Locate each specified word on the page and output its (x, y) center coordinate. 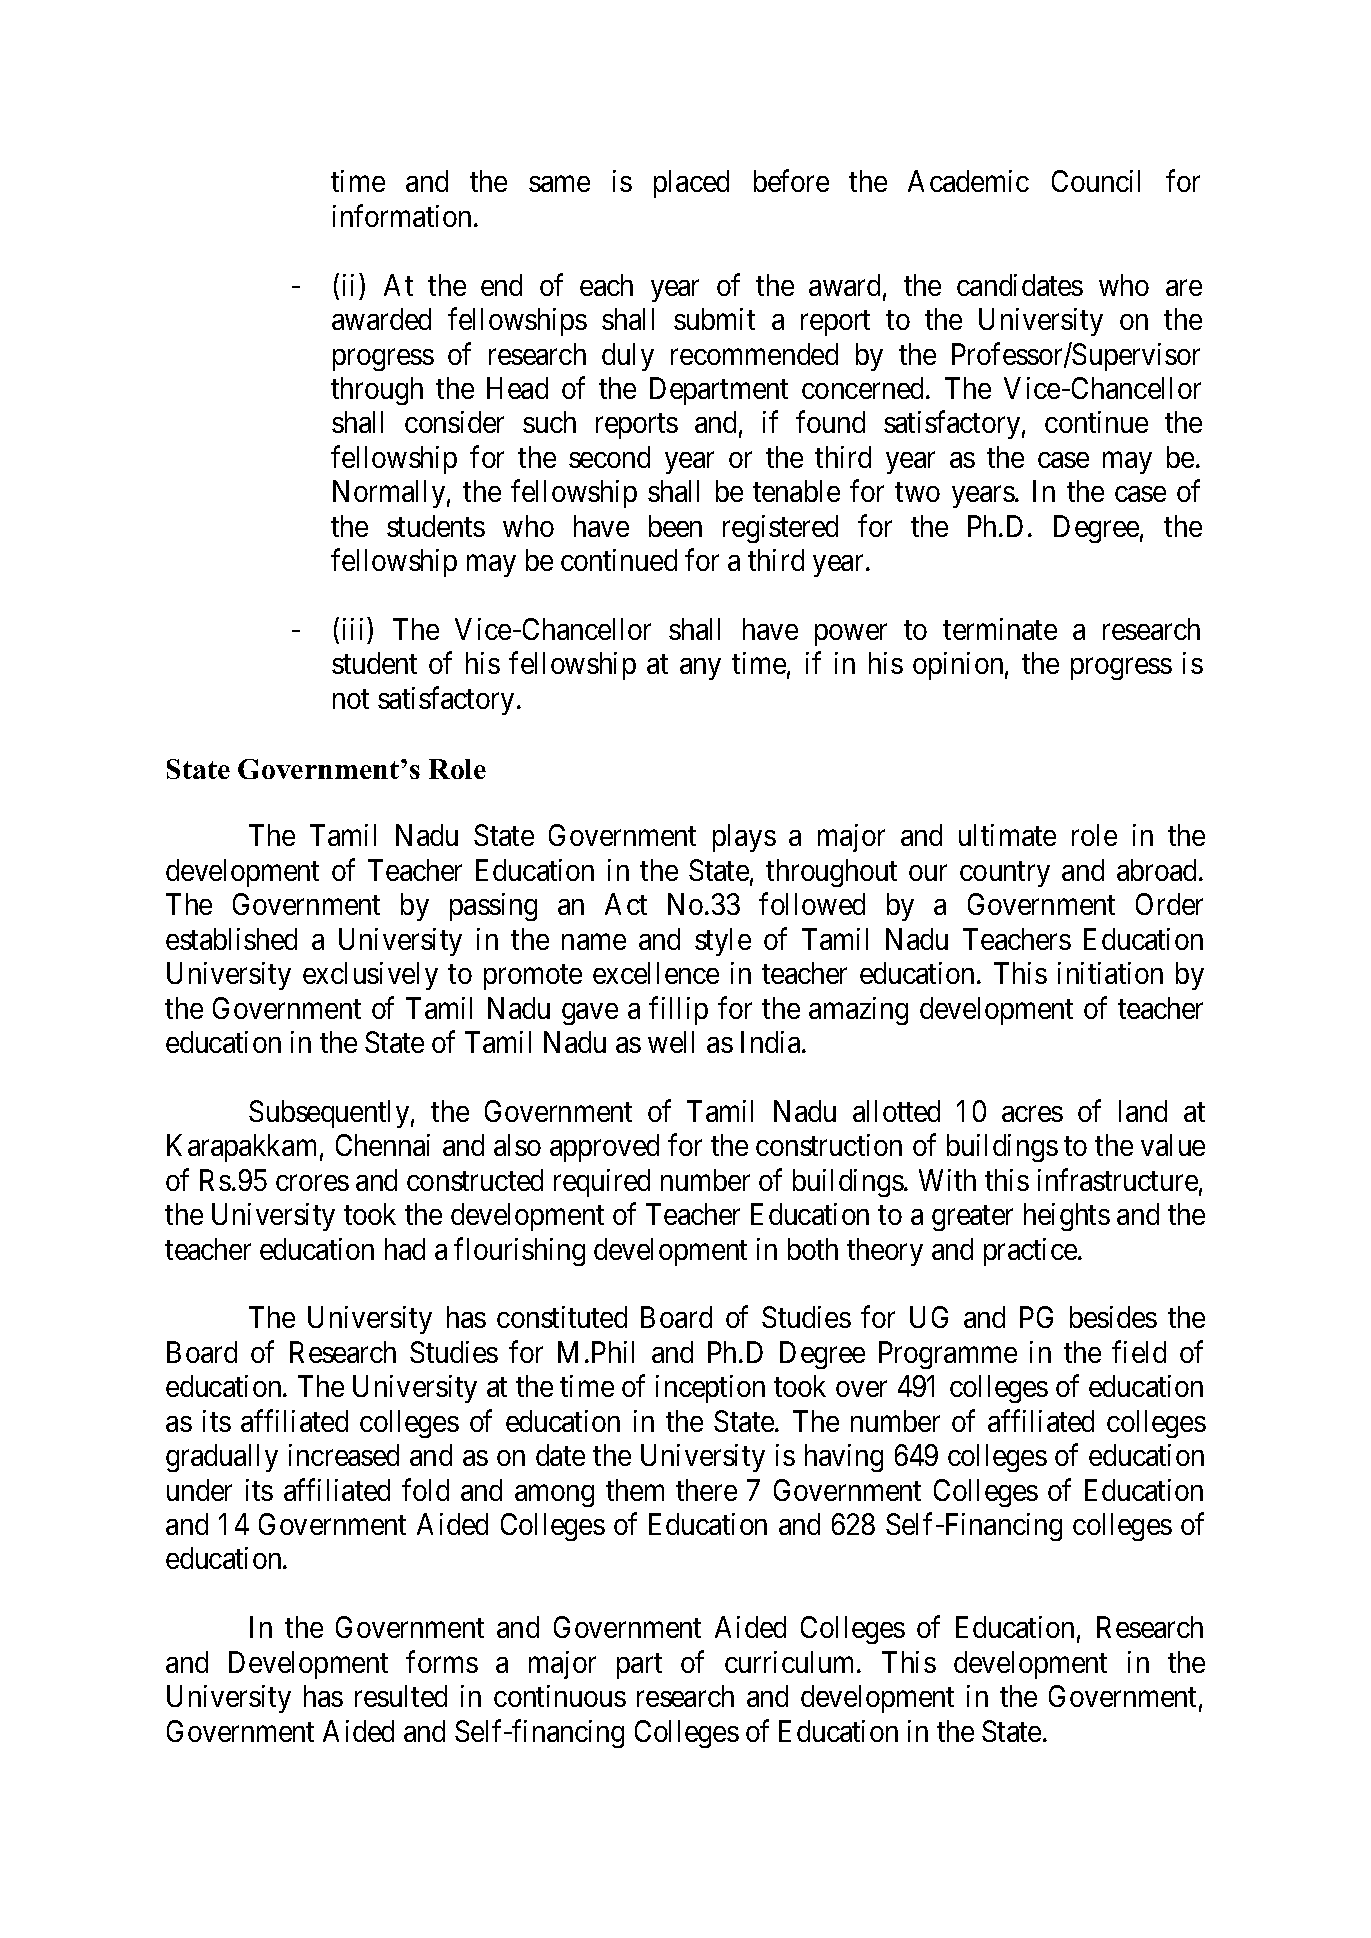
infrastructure (1118, 1179)
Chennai (383, 1145)
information (404, 216)
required (602, 1183)
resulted (401, 1696)
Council (1096, 181)
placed (691, 184)
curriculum (791, 1662)
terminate (1000, 629)
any (700, 669)
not (351, 699)
